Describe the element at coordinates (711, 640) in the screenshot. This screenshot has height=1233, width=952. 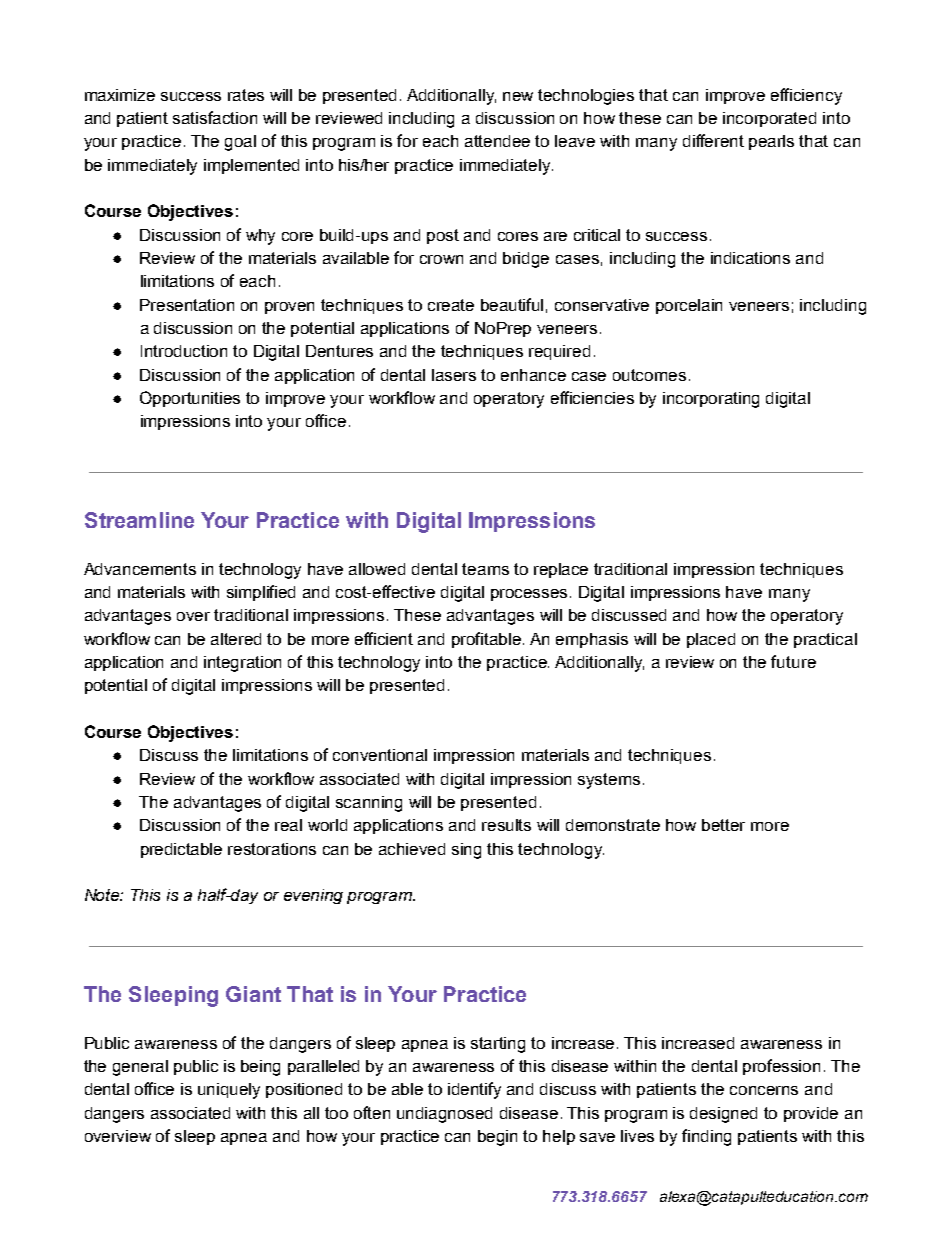
I see `placed` at that location.
